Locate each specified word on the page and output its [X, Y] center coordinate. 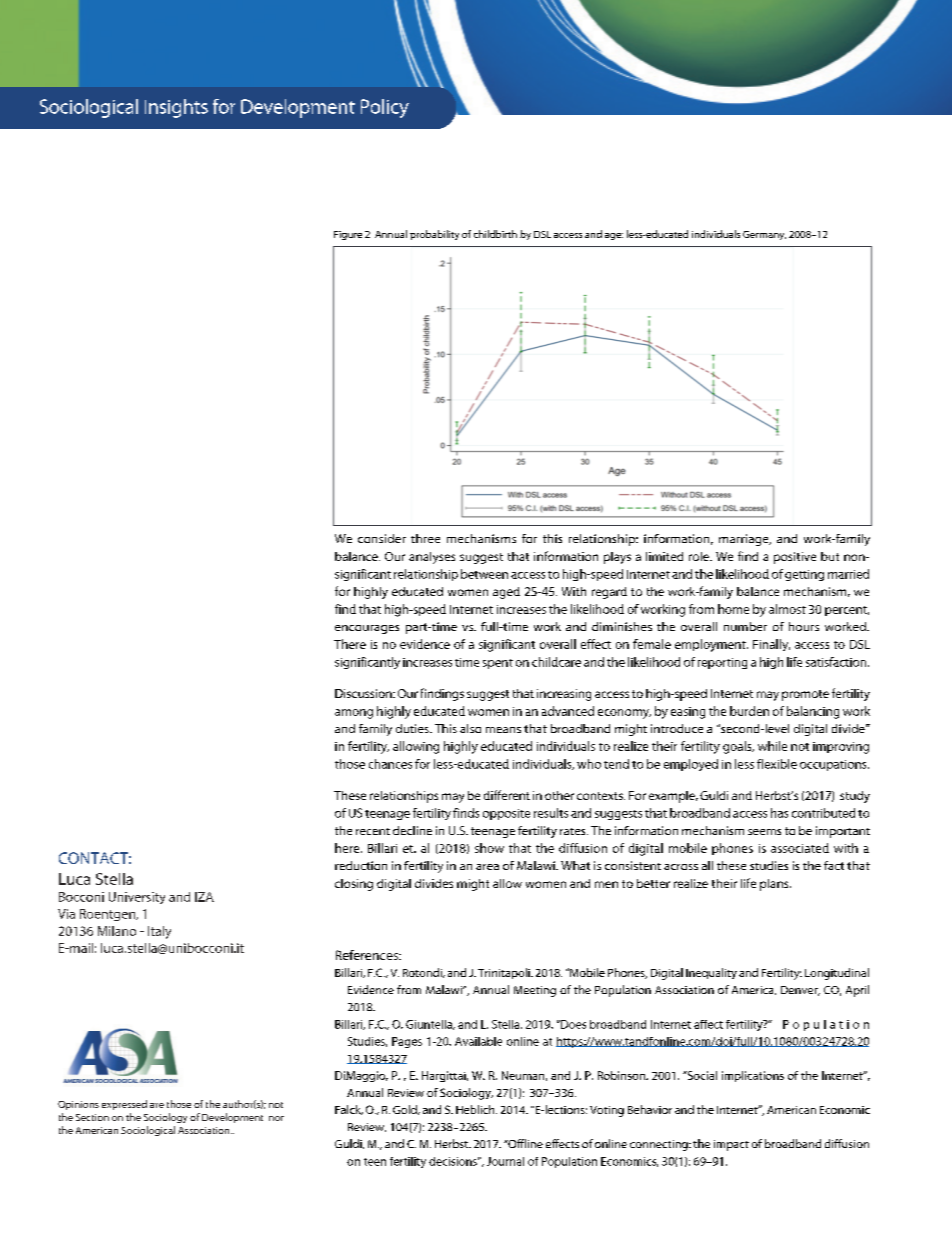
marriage [745, 540]
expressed [124, 1105]
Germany [764, 235]
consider [382, 538]
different [507, 795]
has [779, 813]
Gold [406, 1110]
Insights [176, 108]
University [137, 898]
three [425, 538]
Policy [385, 108]
